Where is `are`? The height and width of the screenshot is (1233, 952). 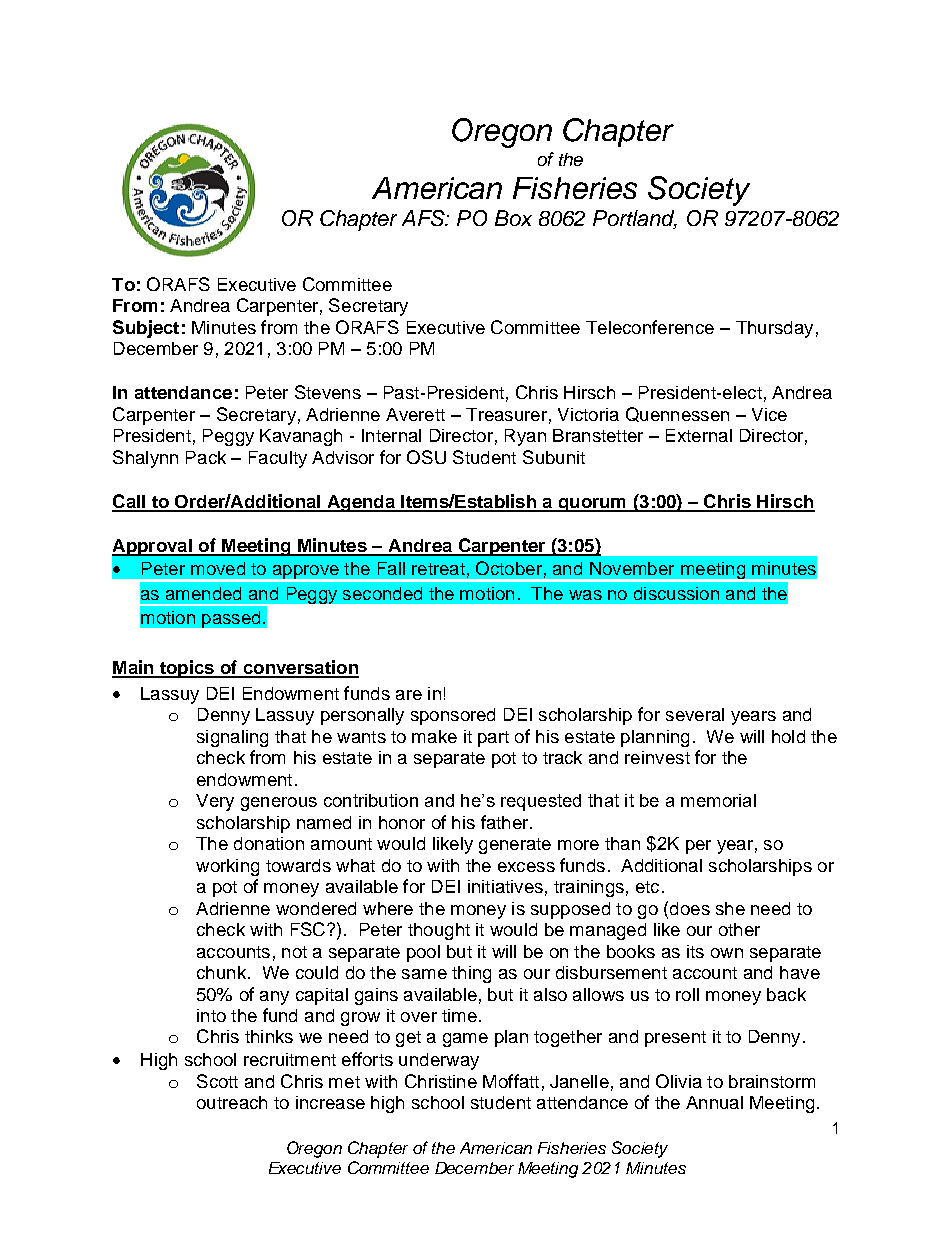 are is located at coordinates (409, 695).
